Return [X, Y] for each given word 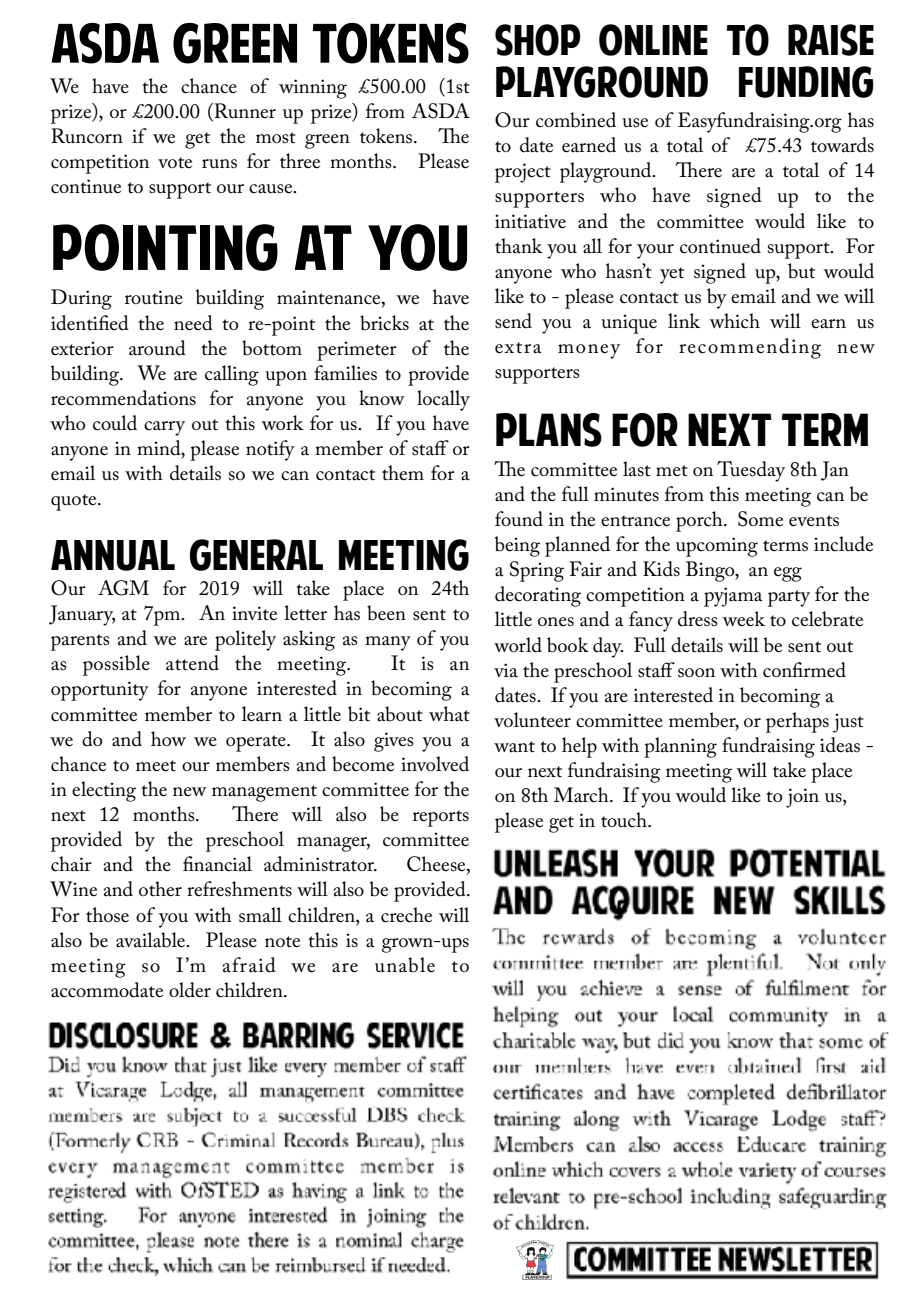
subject [194, 1124]
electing [104, 791]
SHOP [538, 40]
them [403, 473]
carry [164, 428]
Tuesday [751, 471]
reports [441, 818]
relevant [526, 1197]
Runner [244, 111]
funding [806, 82]
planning [680, 747]
